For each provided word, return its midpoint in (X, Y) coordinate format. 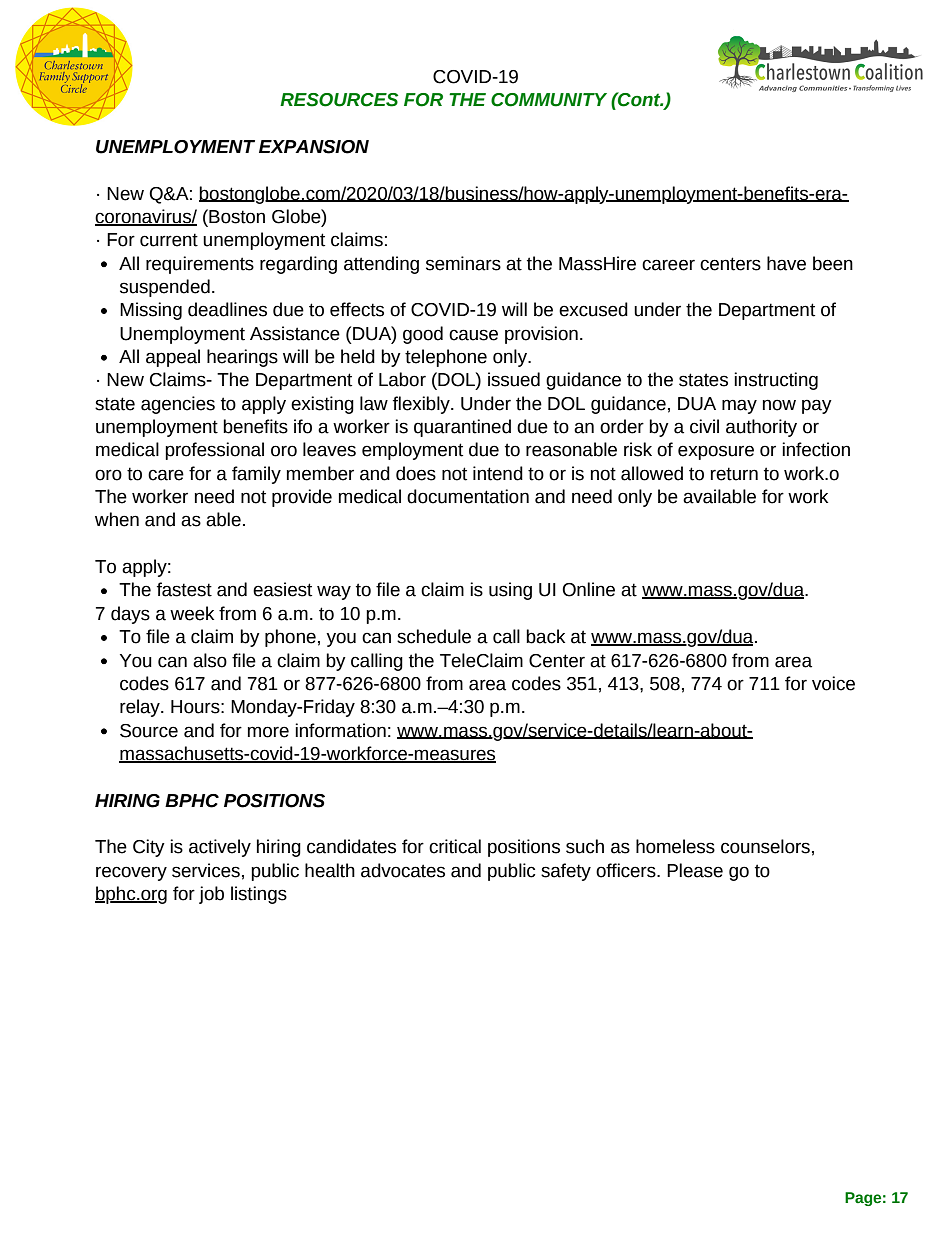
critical (455, 846)
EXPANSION (314, 147)
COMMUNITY (549, 100)
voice (833, 683)
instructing (776, 381)
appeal (173, 358)
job (211, 895)
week (192, 613)
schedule (434, 636)
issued (514, 379)
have (786, 263)
